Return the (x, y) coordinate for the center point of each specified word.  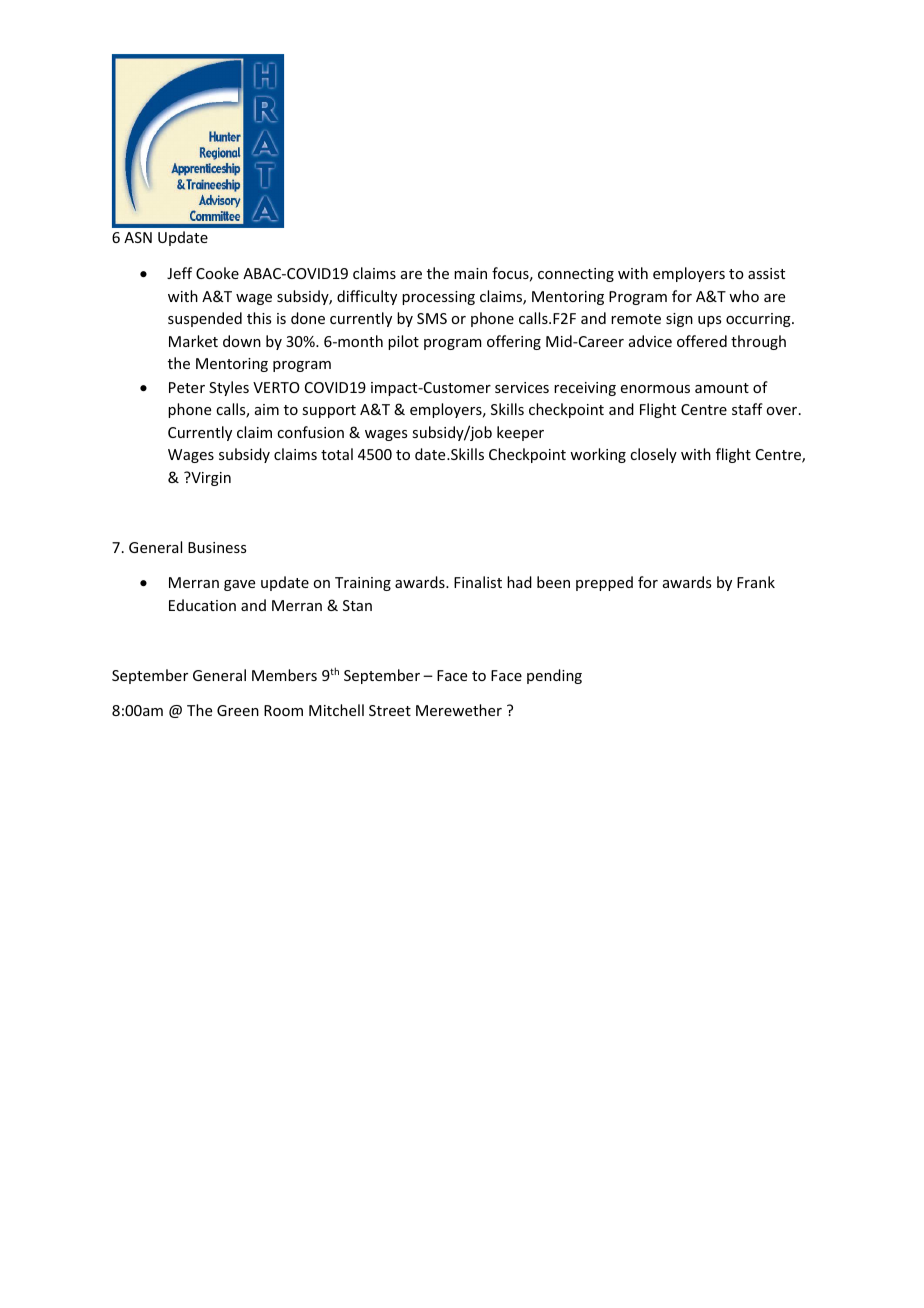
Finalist (478, 582)
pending (554, 676)
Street (390, 710)
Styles (229, 388)
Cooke (217, 273)
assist (766, 273)
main (470, 273)
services (522, 387)
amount (722, 388)
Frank (756, 582)
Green (238, 710)
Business (217, 547)
